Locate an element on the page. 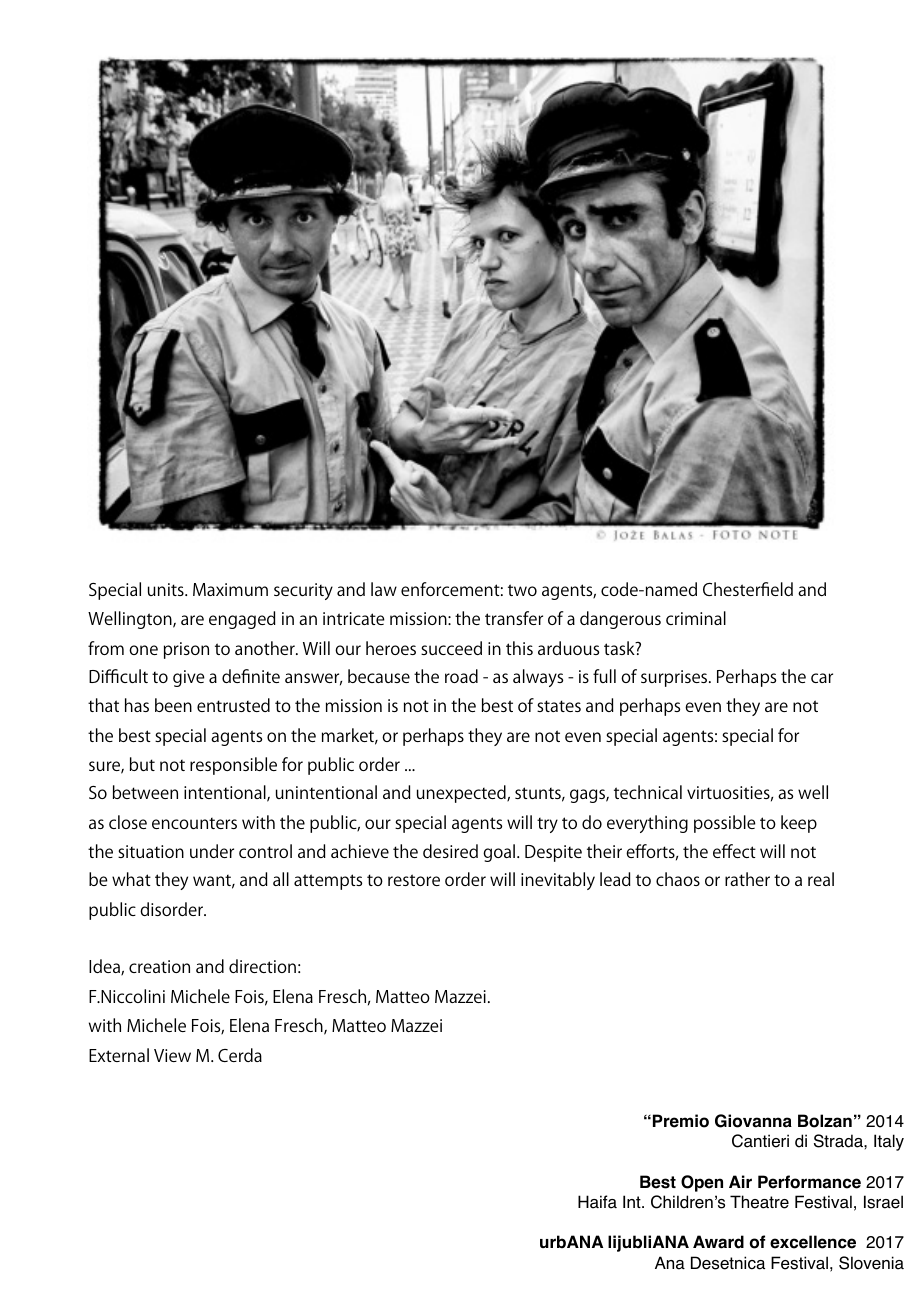 Image resolution: width=924 pixels, height=1308 pixels. Giovanna is located at coordinates (753, 1121).
